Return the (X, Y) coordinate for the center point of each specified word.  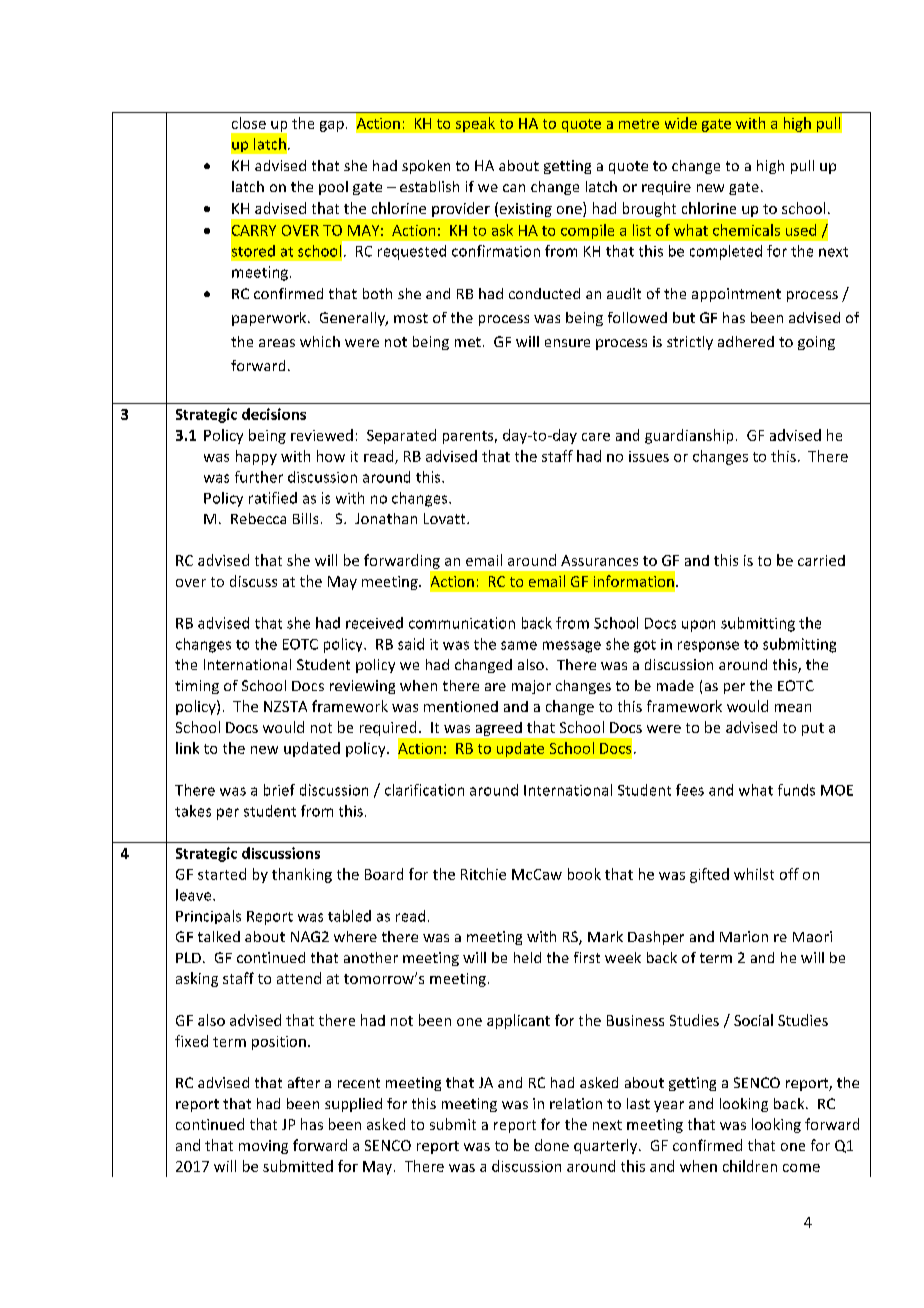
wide (681, 123)
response (708, 646)
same (519, 645)
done (552, 1145)
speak (475, 124)
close (249, 123)
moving (263, 1147)
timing (197, 687)
